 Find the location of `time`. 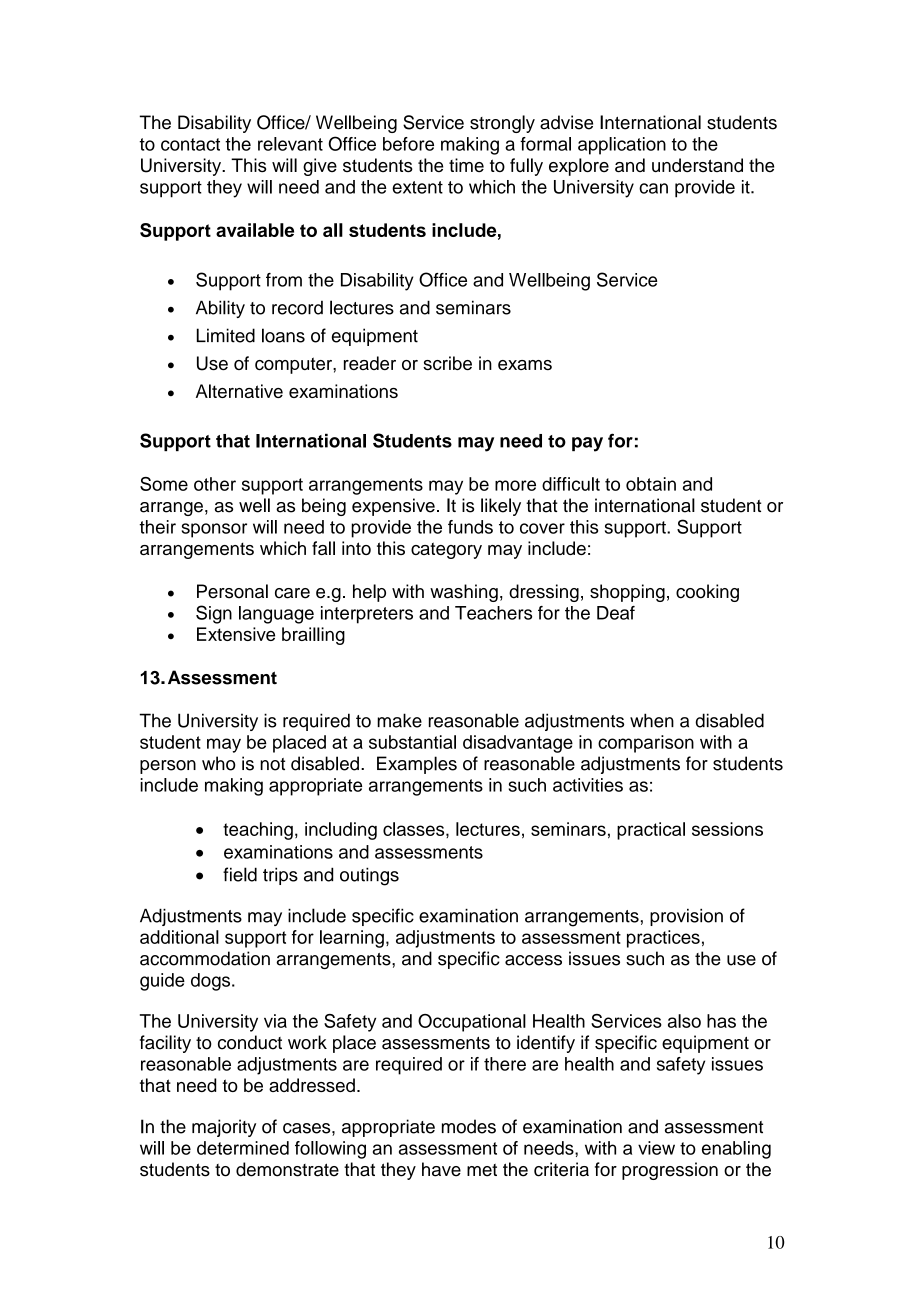

time is located at coordinates (466, 165).
